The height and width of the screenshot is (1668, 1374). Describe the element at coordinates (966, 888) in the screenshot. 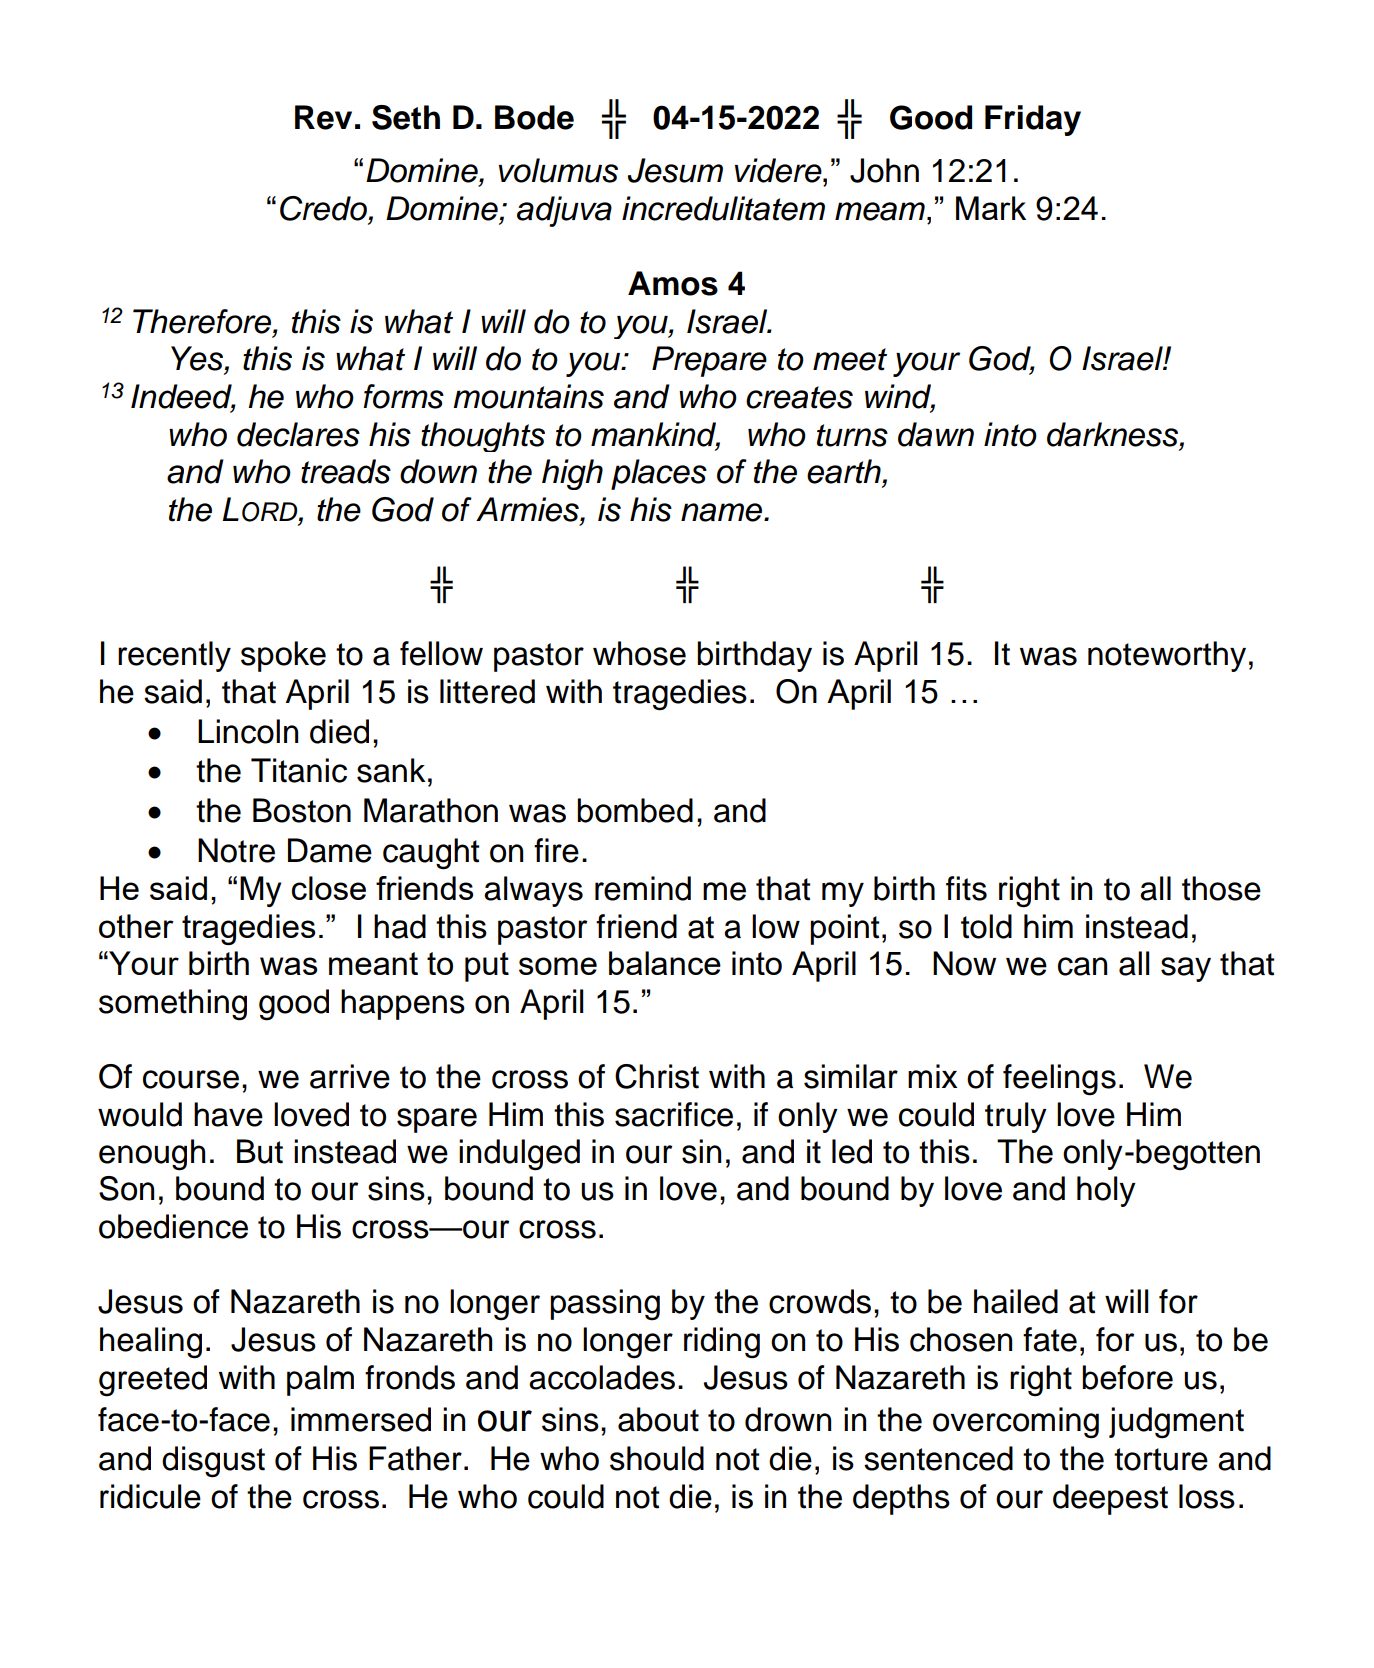

I see `fits` at that location.
